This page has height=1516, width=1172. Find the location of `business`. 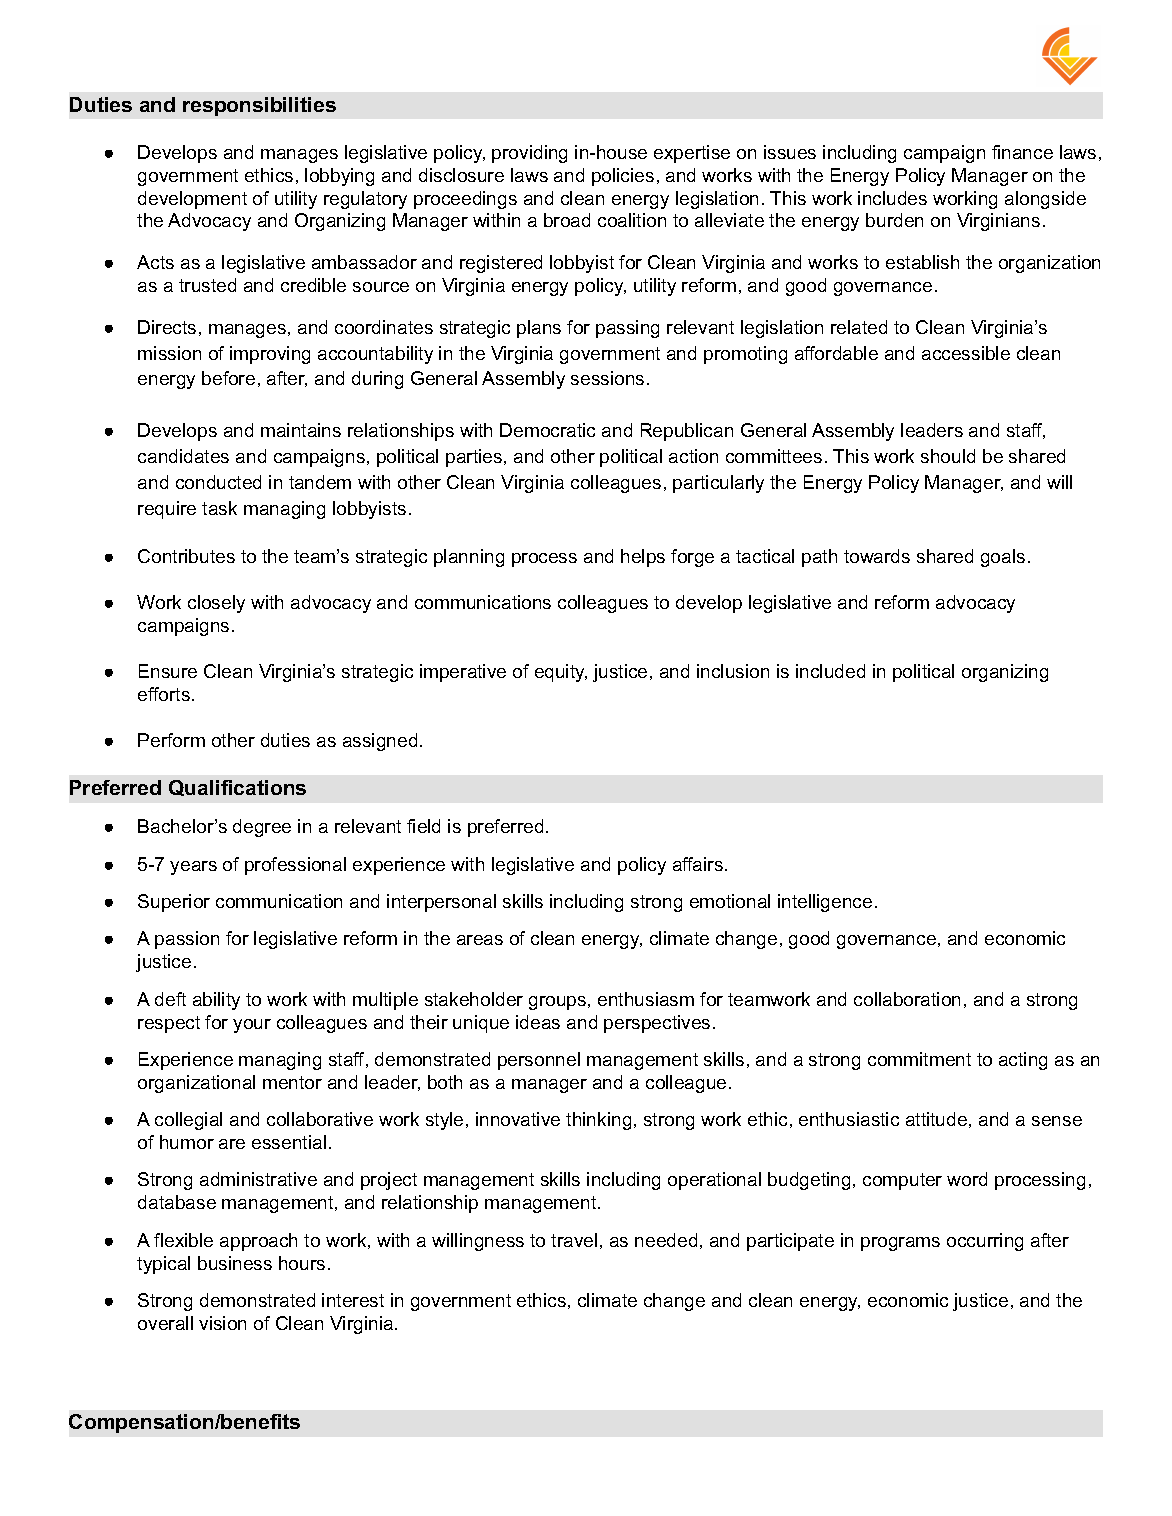

business is located at coordinates (235, 1263).
